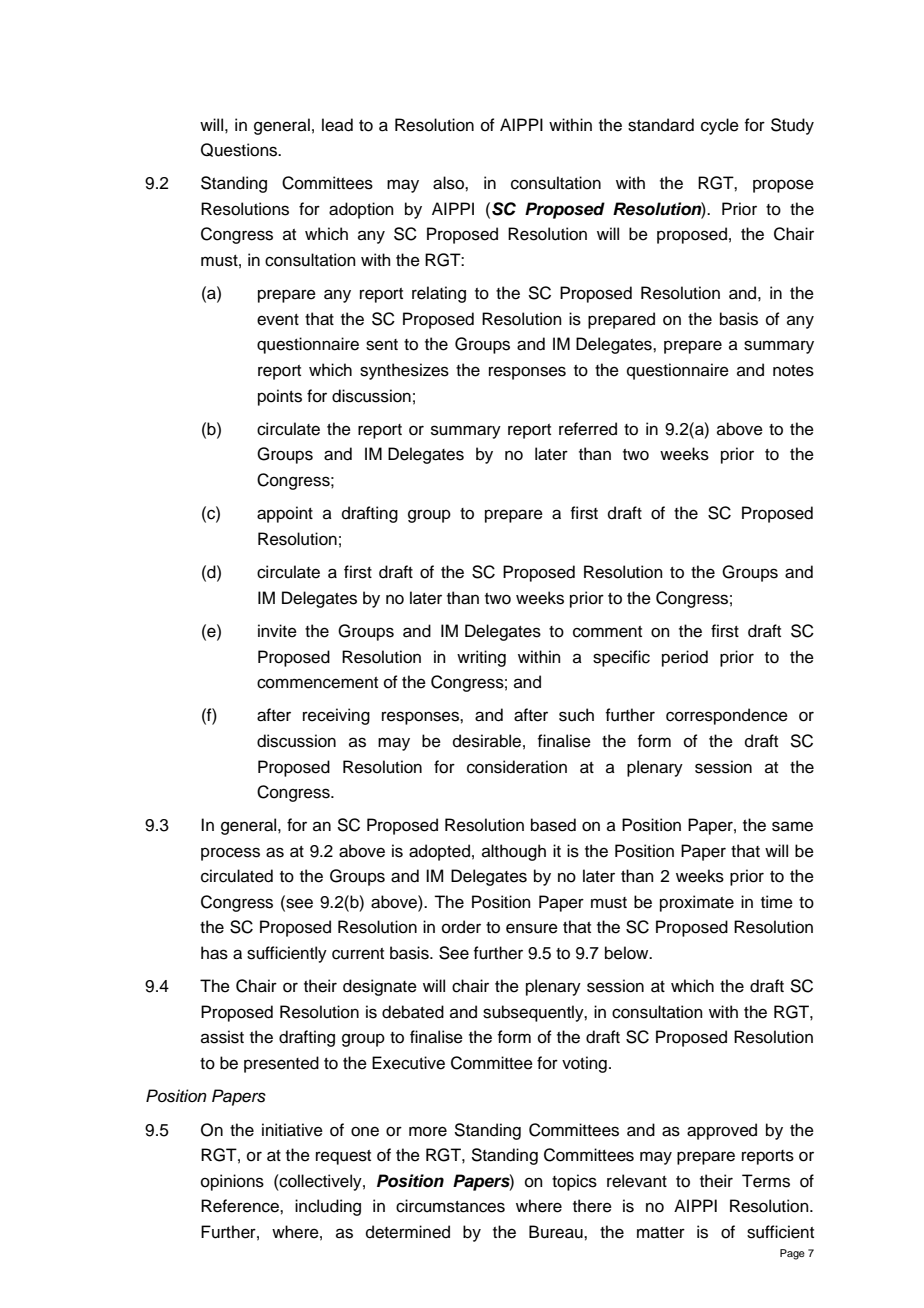 The height and width of the document is (1308, 924). I want to click on referred, so click(588, 429).
